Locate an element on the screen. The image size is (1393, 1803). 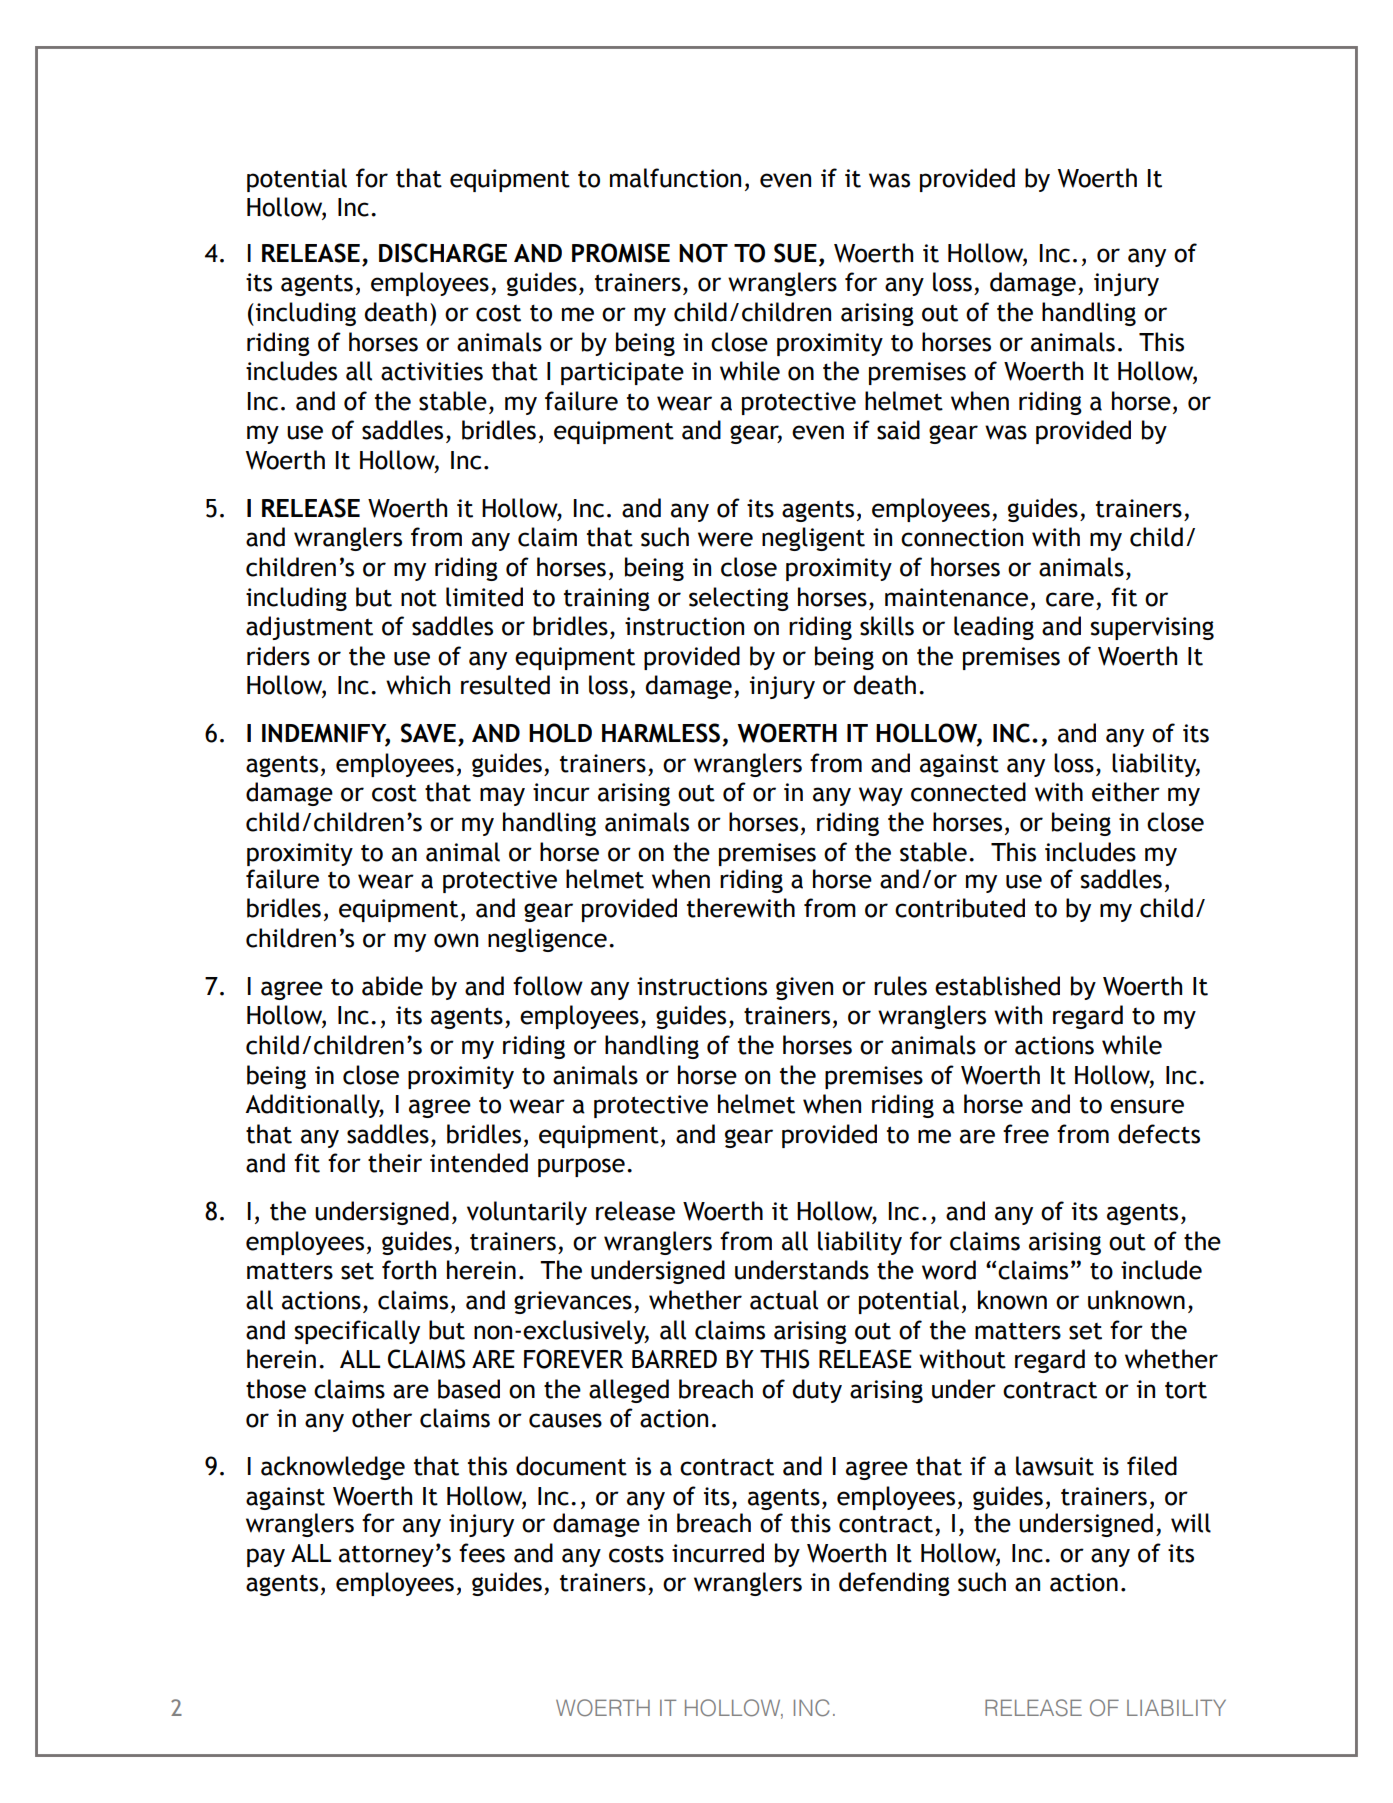
malfunction is located at coordinates (675, 178).
